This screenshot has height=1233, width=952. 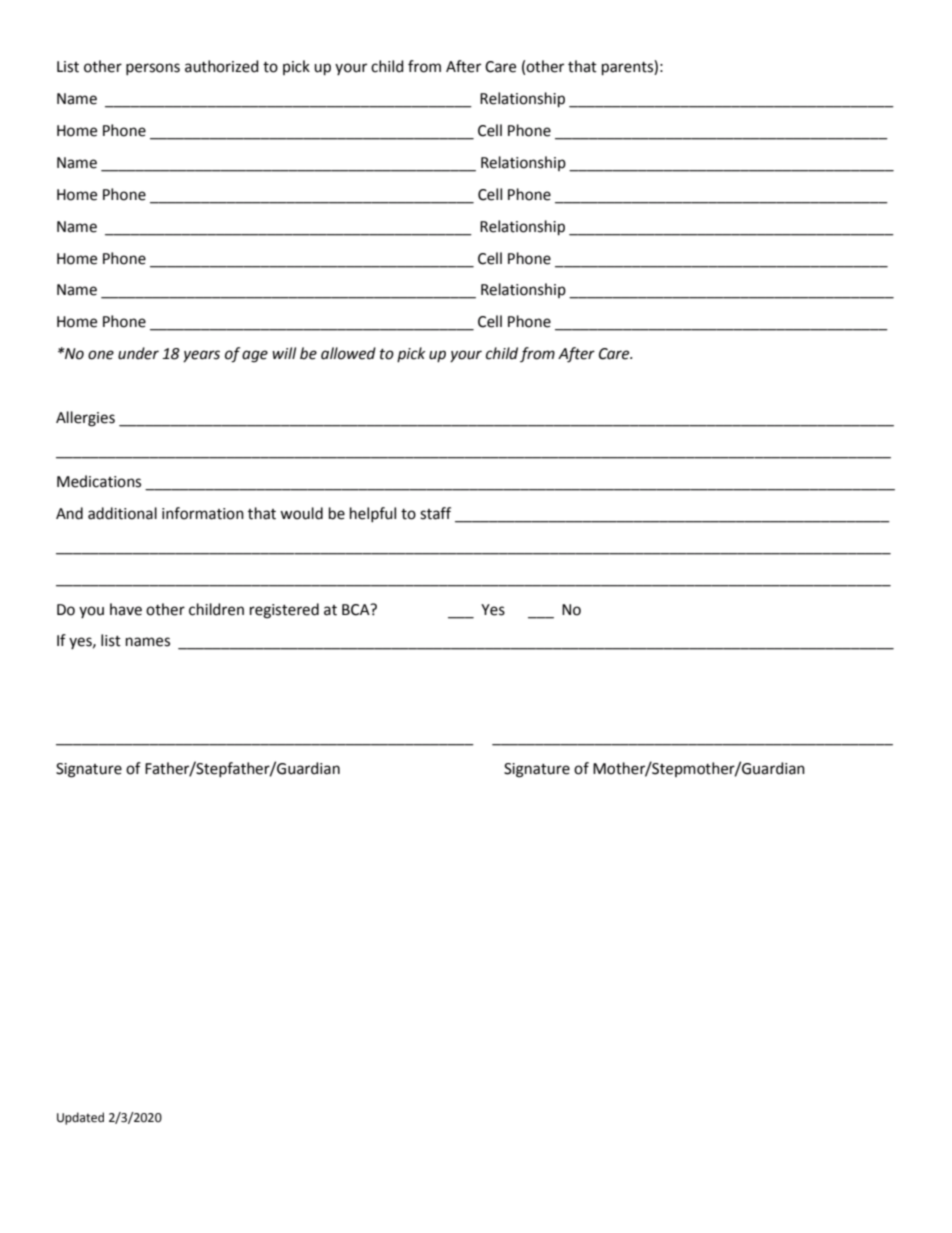 I want to click on BCA, so click(x=357, y=610).
